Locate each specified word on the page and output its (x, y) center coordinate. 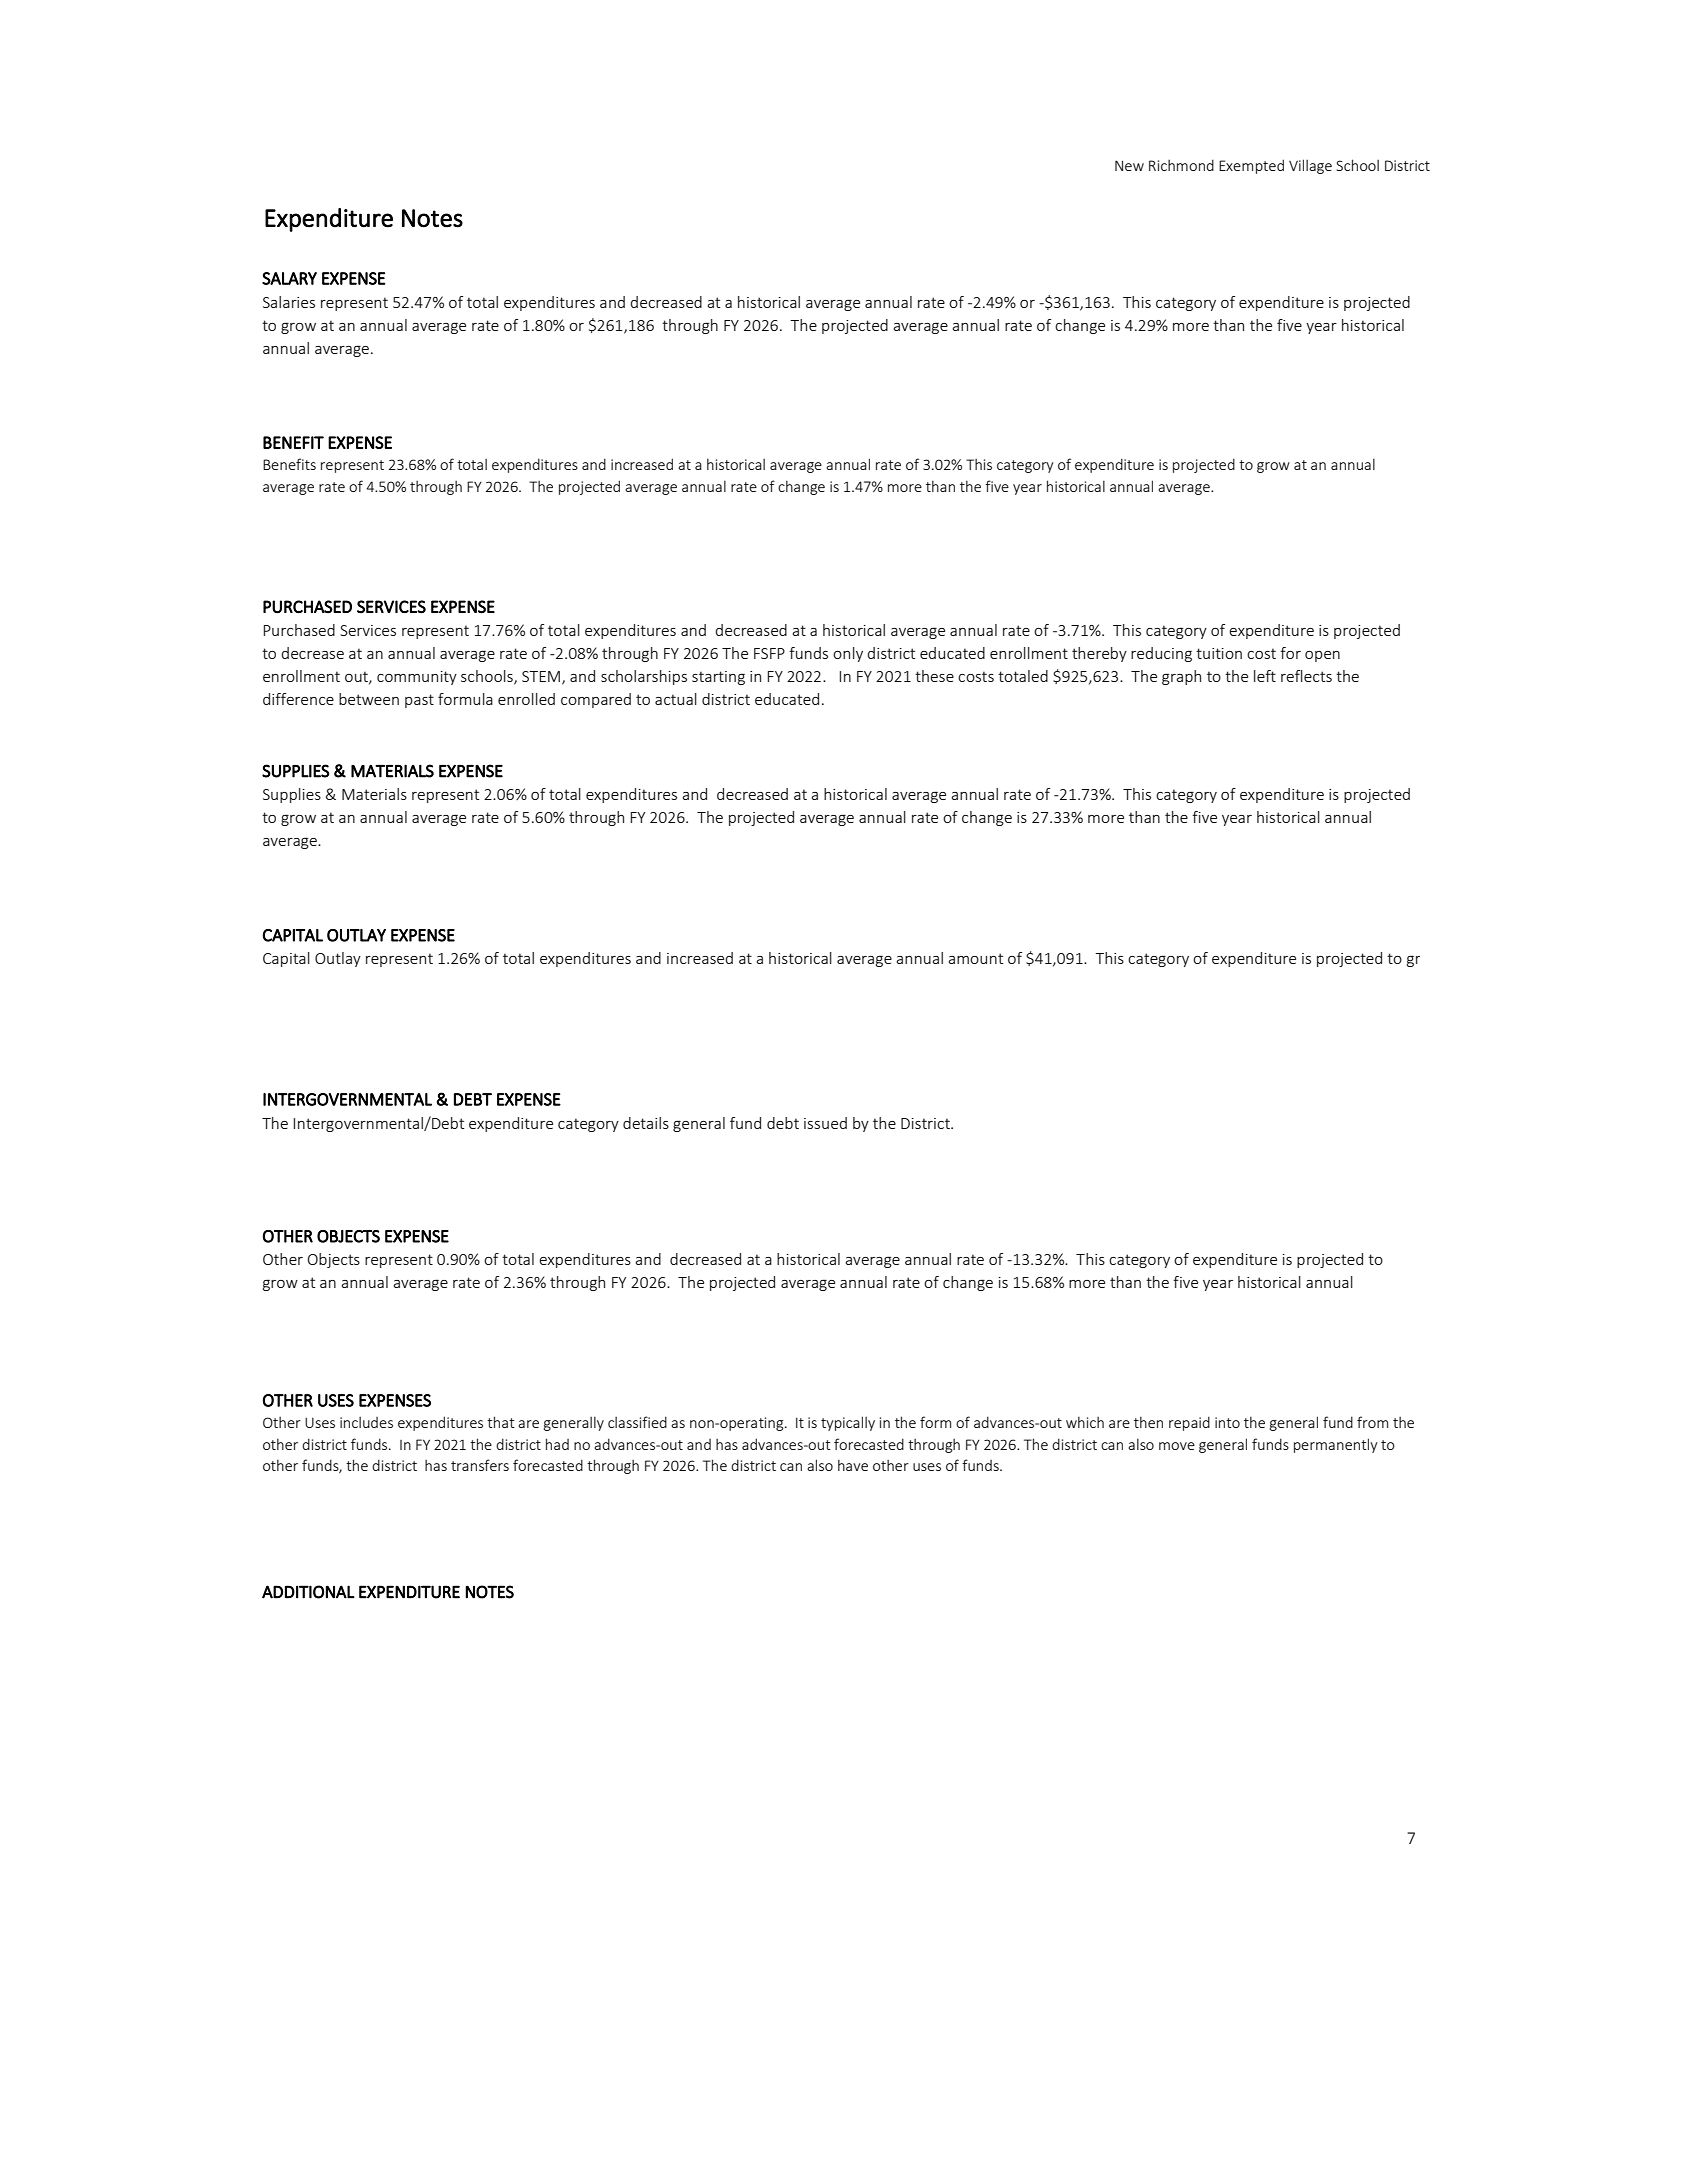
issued (825, 1123)
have (853, 1465)
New (1129, 165)
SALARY (289, 278)
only (848, 654)
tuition (1219, 653)
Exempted (1251, 166)
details (646, 1123)
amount (976, 958)
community (417, 678)
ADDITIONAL (308, 1592)
